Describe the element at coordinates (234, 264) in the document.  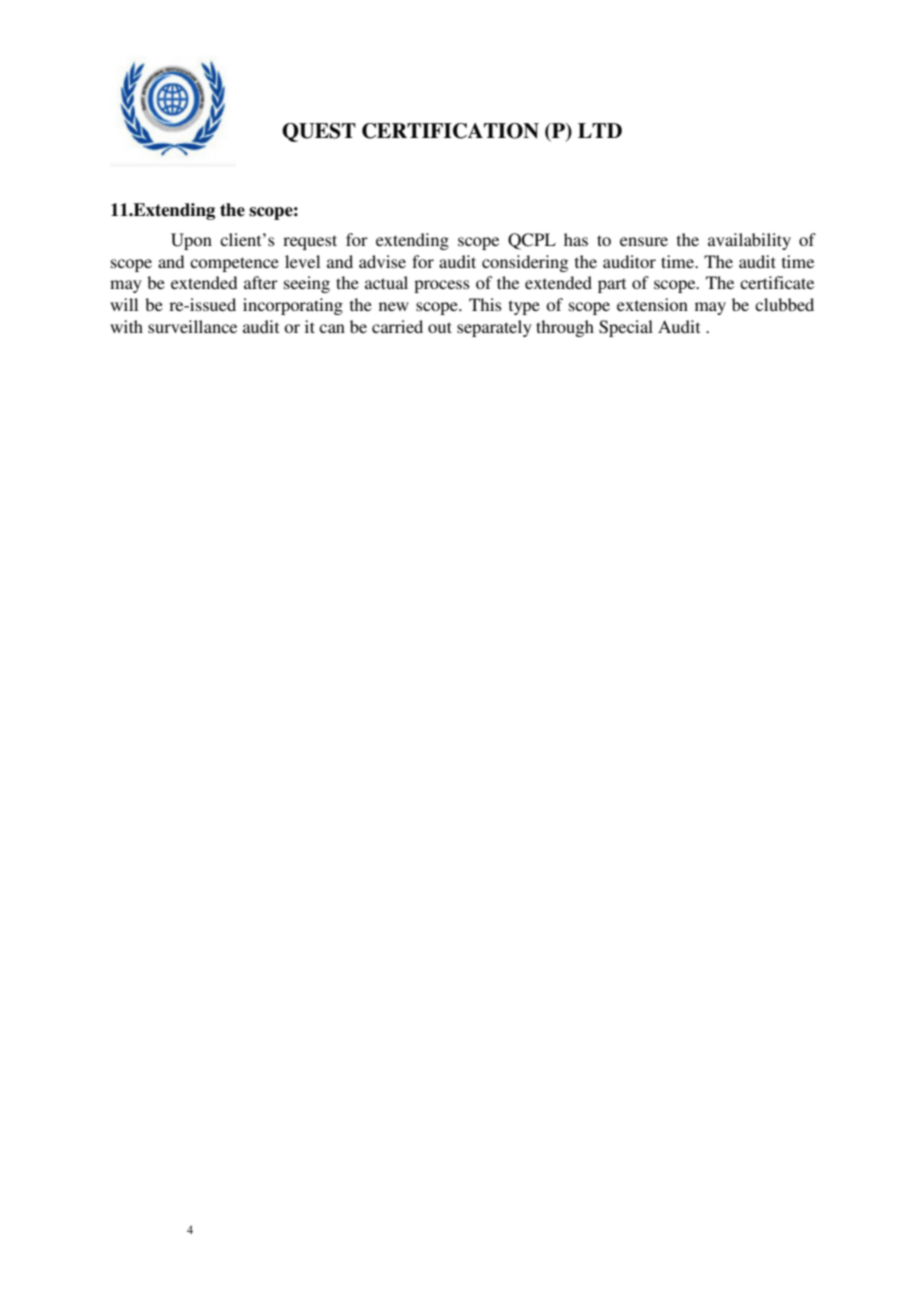
I see `competence` at that location.
